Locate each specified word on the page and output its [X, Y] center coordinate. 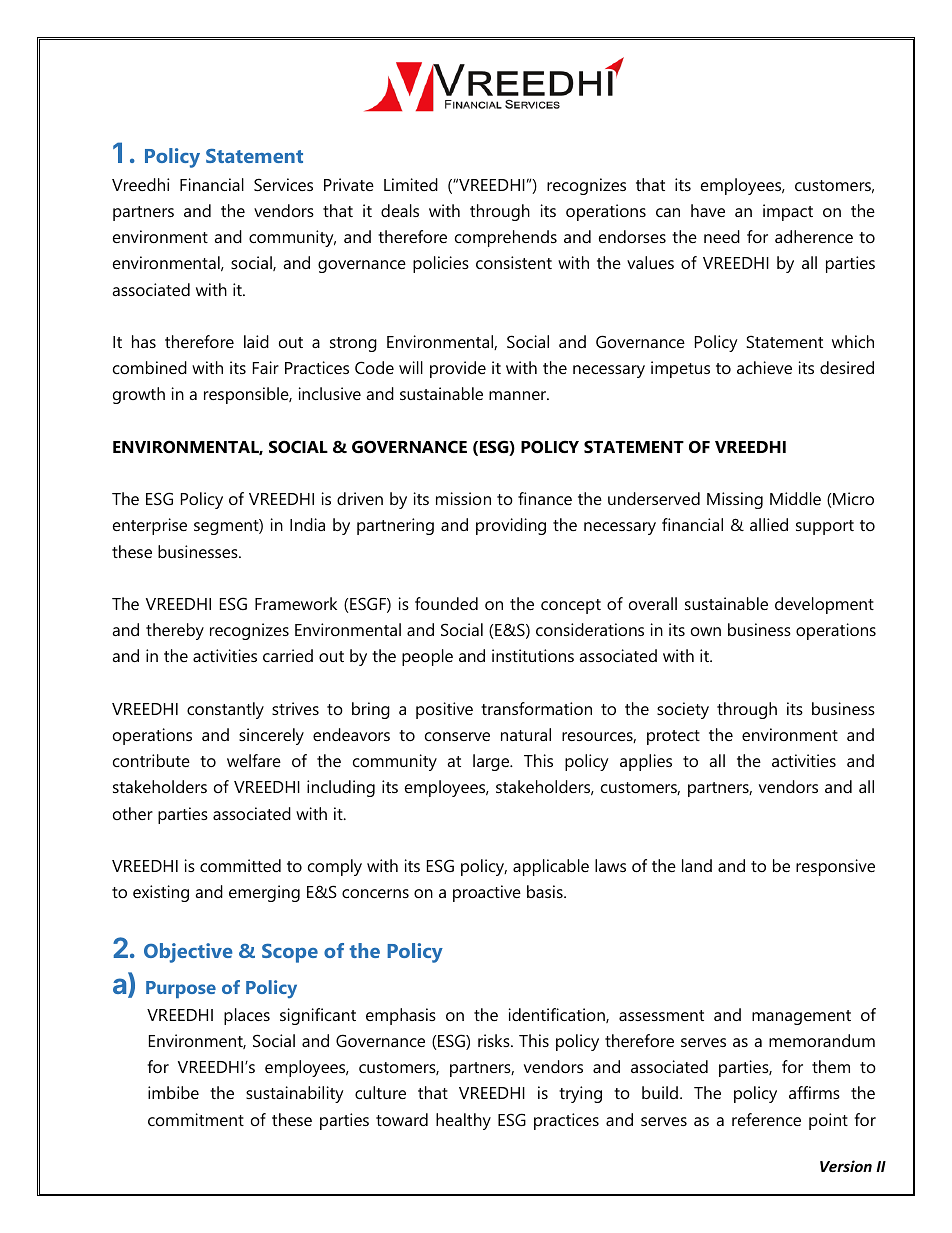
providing [511, 526]
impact [788, 212]
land [697, 865]
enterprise [150, 526]
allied [769, 524]
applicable [551, 867]
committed [240, 865]
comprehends [506, 238]
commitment [196, 1119]
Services [283, 184]
